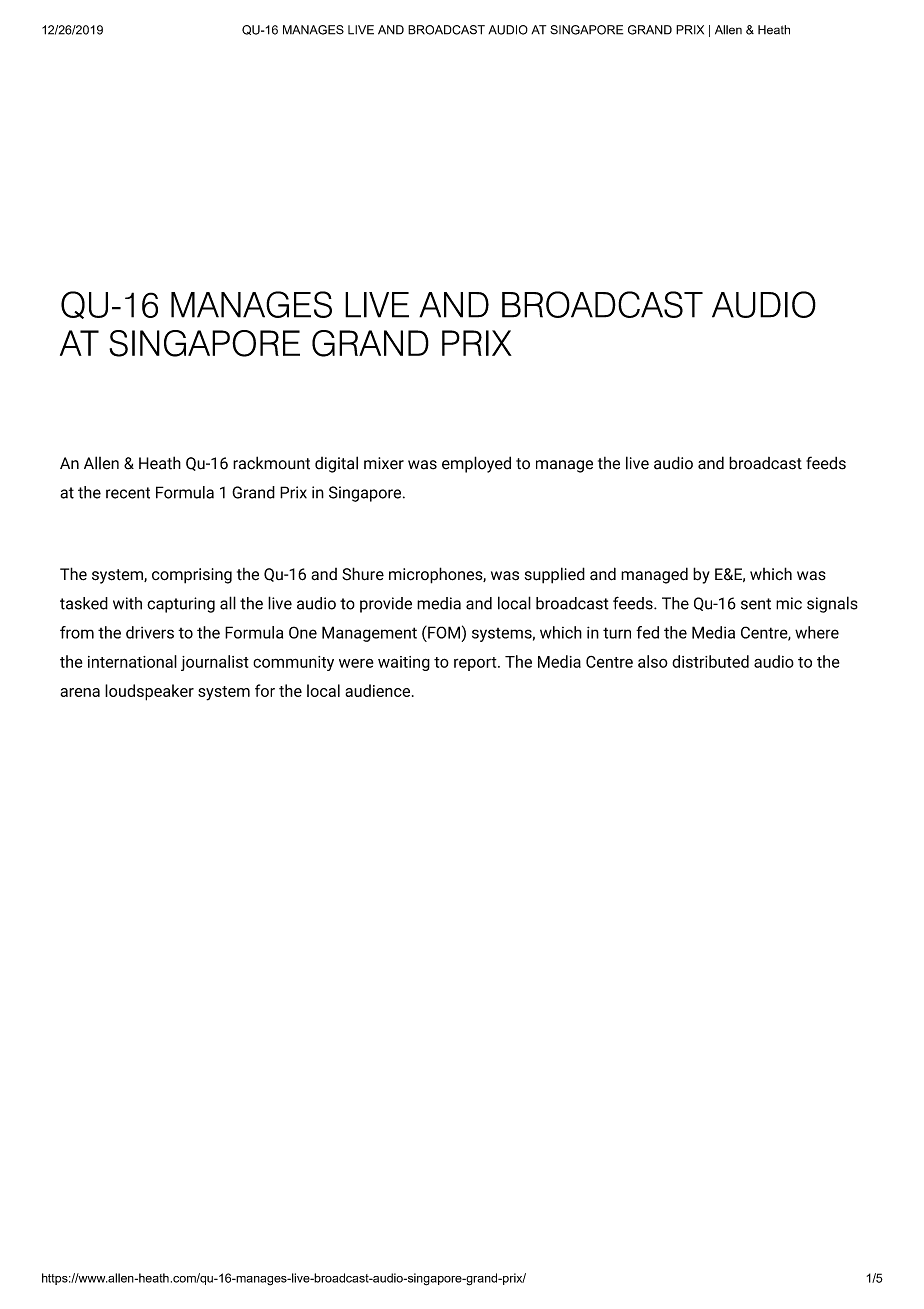 The width and height of the screenshot is (924, 1309). I want to click on capturing, so click(181, 605).
